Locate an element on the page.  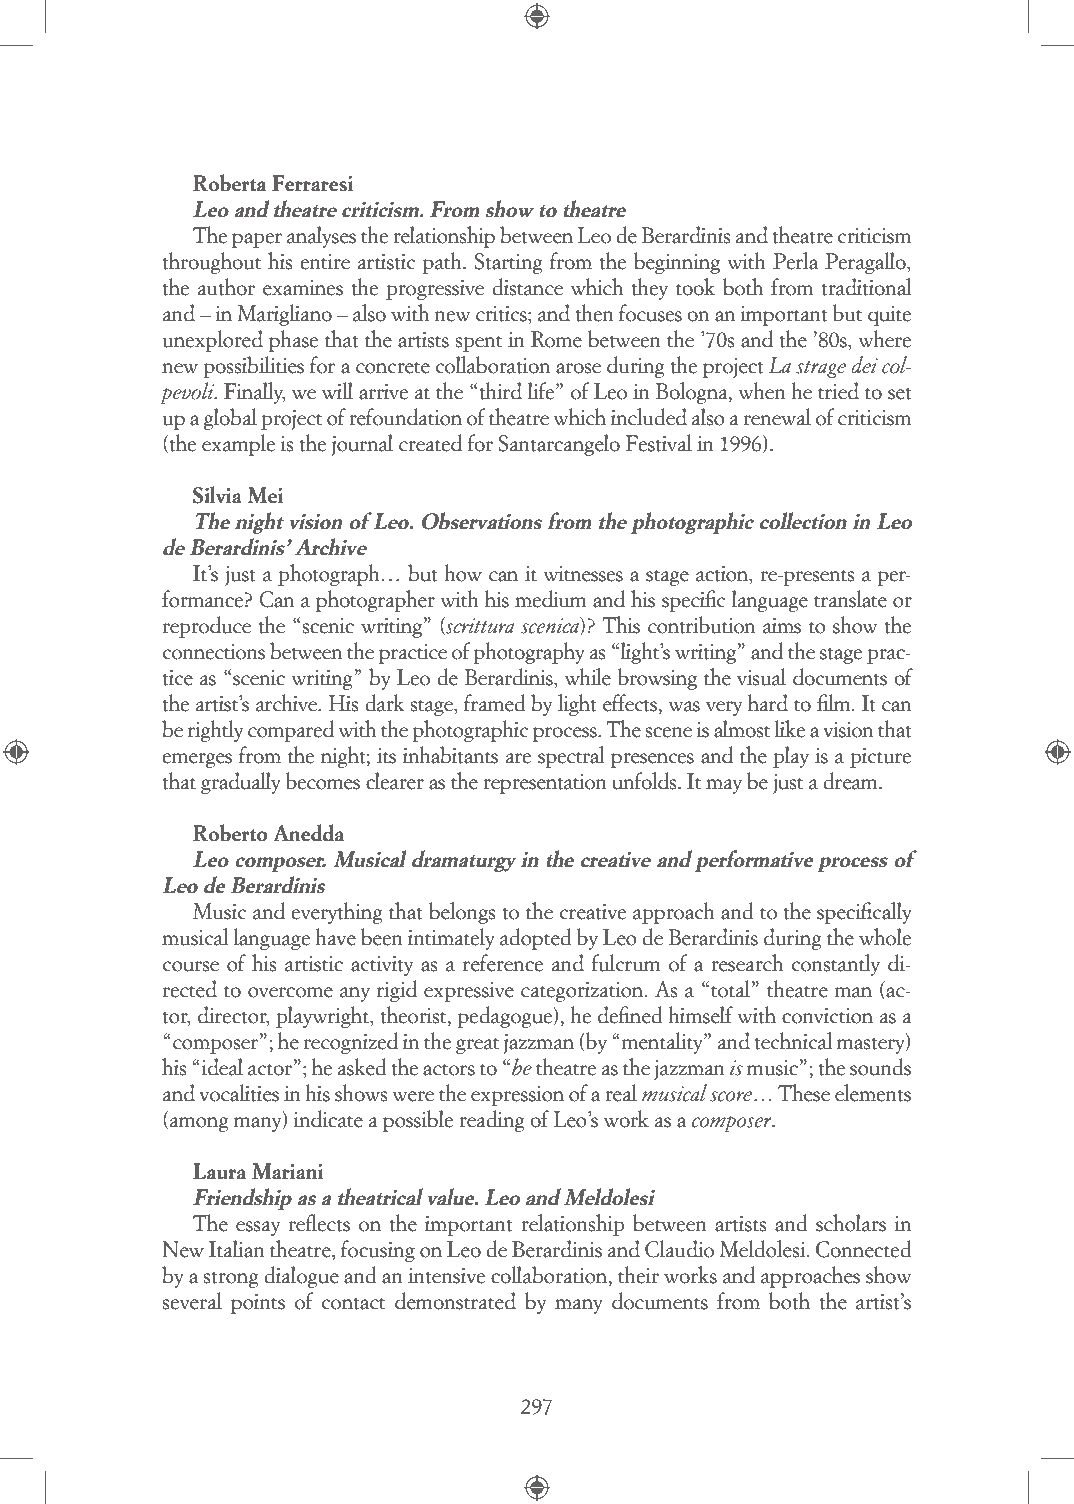
categorization is located at coordinates (582, 992).
